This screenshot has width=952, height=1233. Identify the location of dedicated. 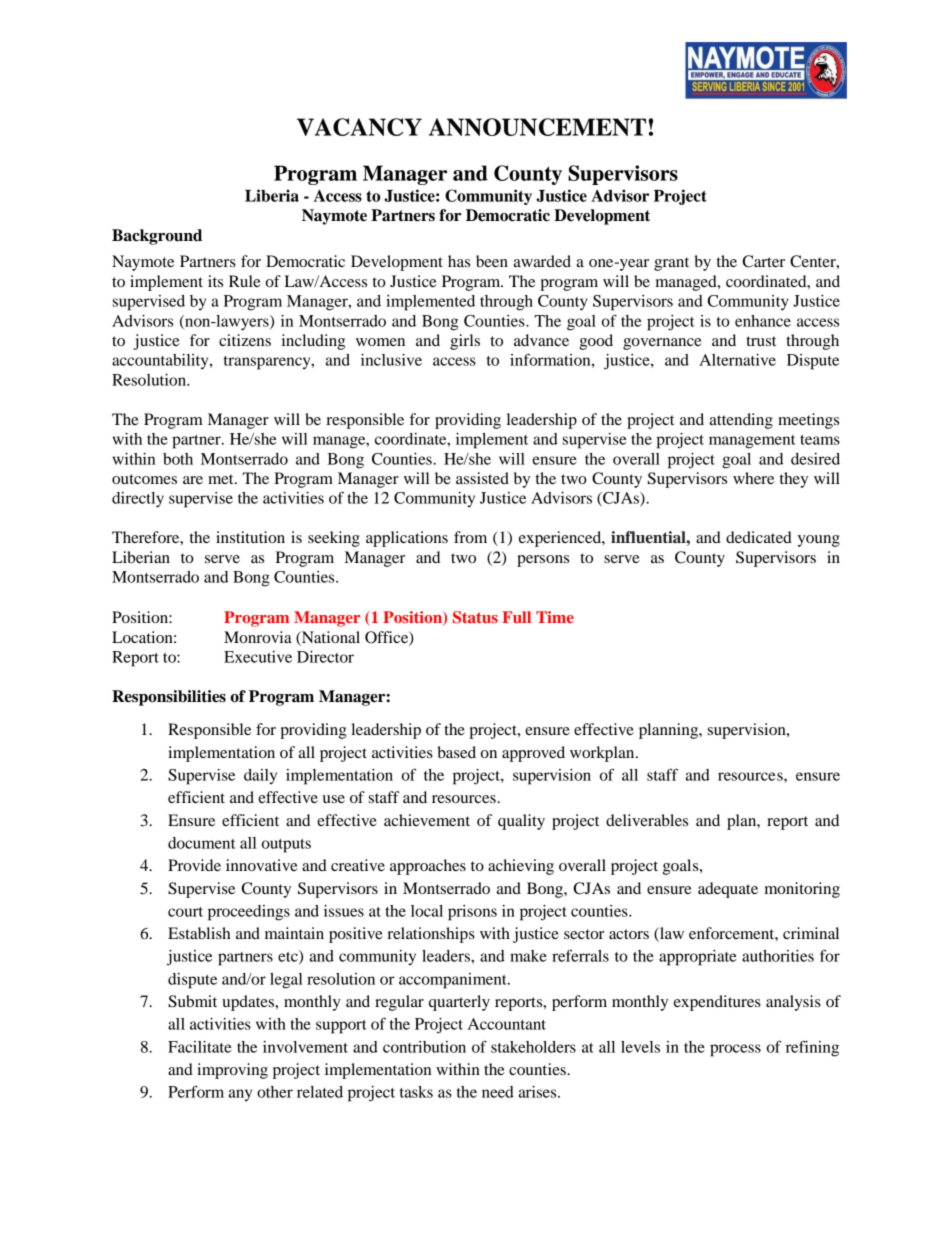
(759, 537).
